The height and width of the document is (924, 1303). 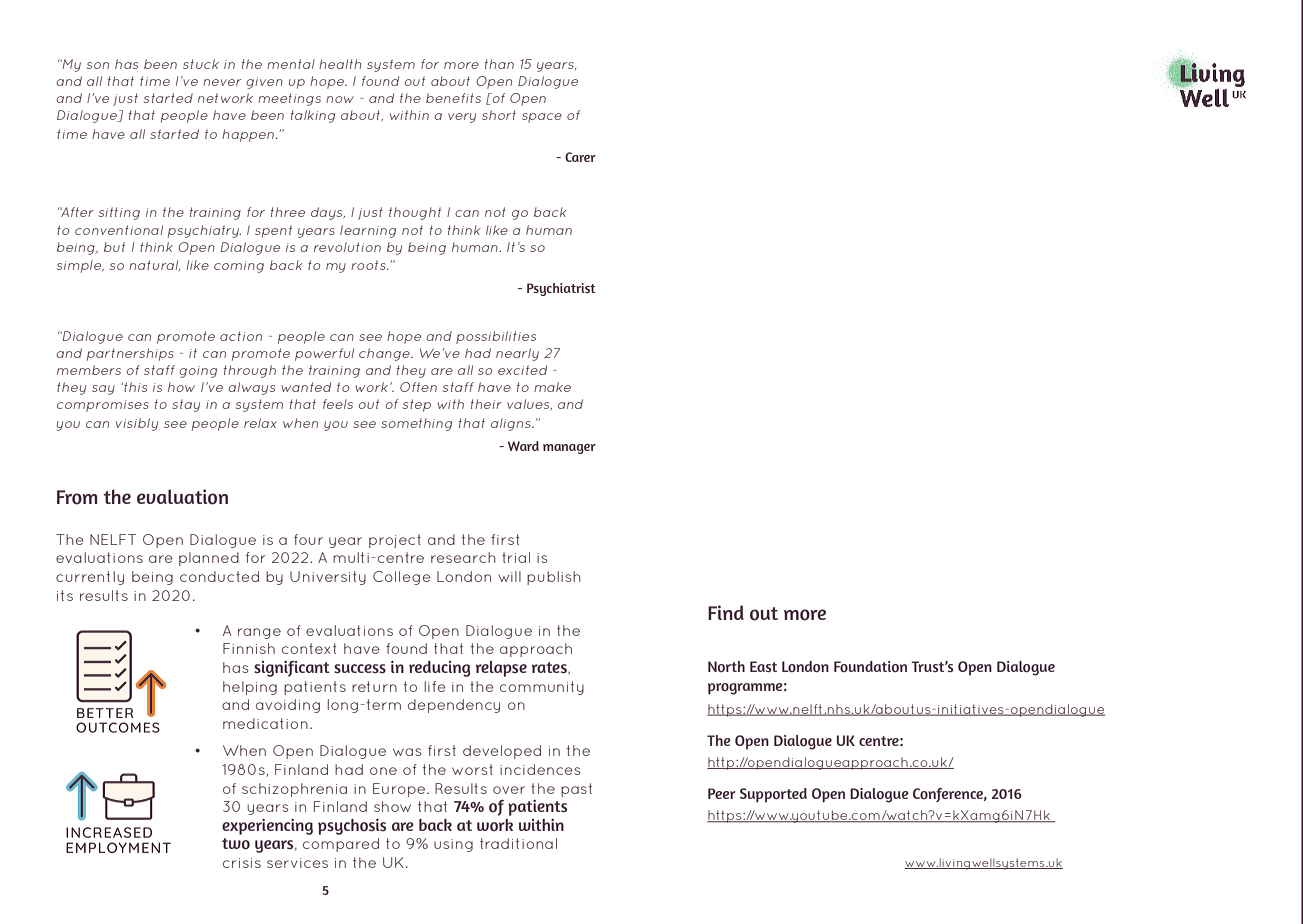 I want to click on Psychiatrist, so click(x=561, y=289).
